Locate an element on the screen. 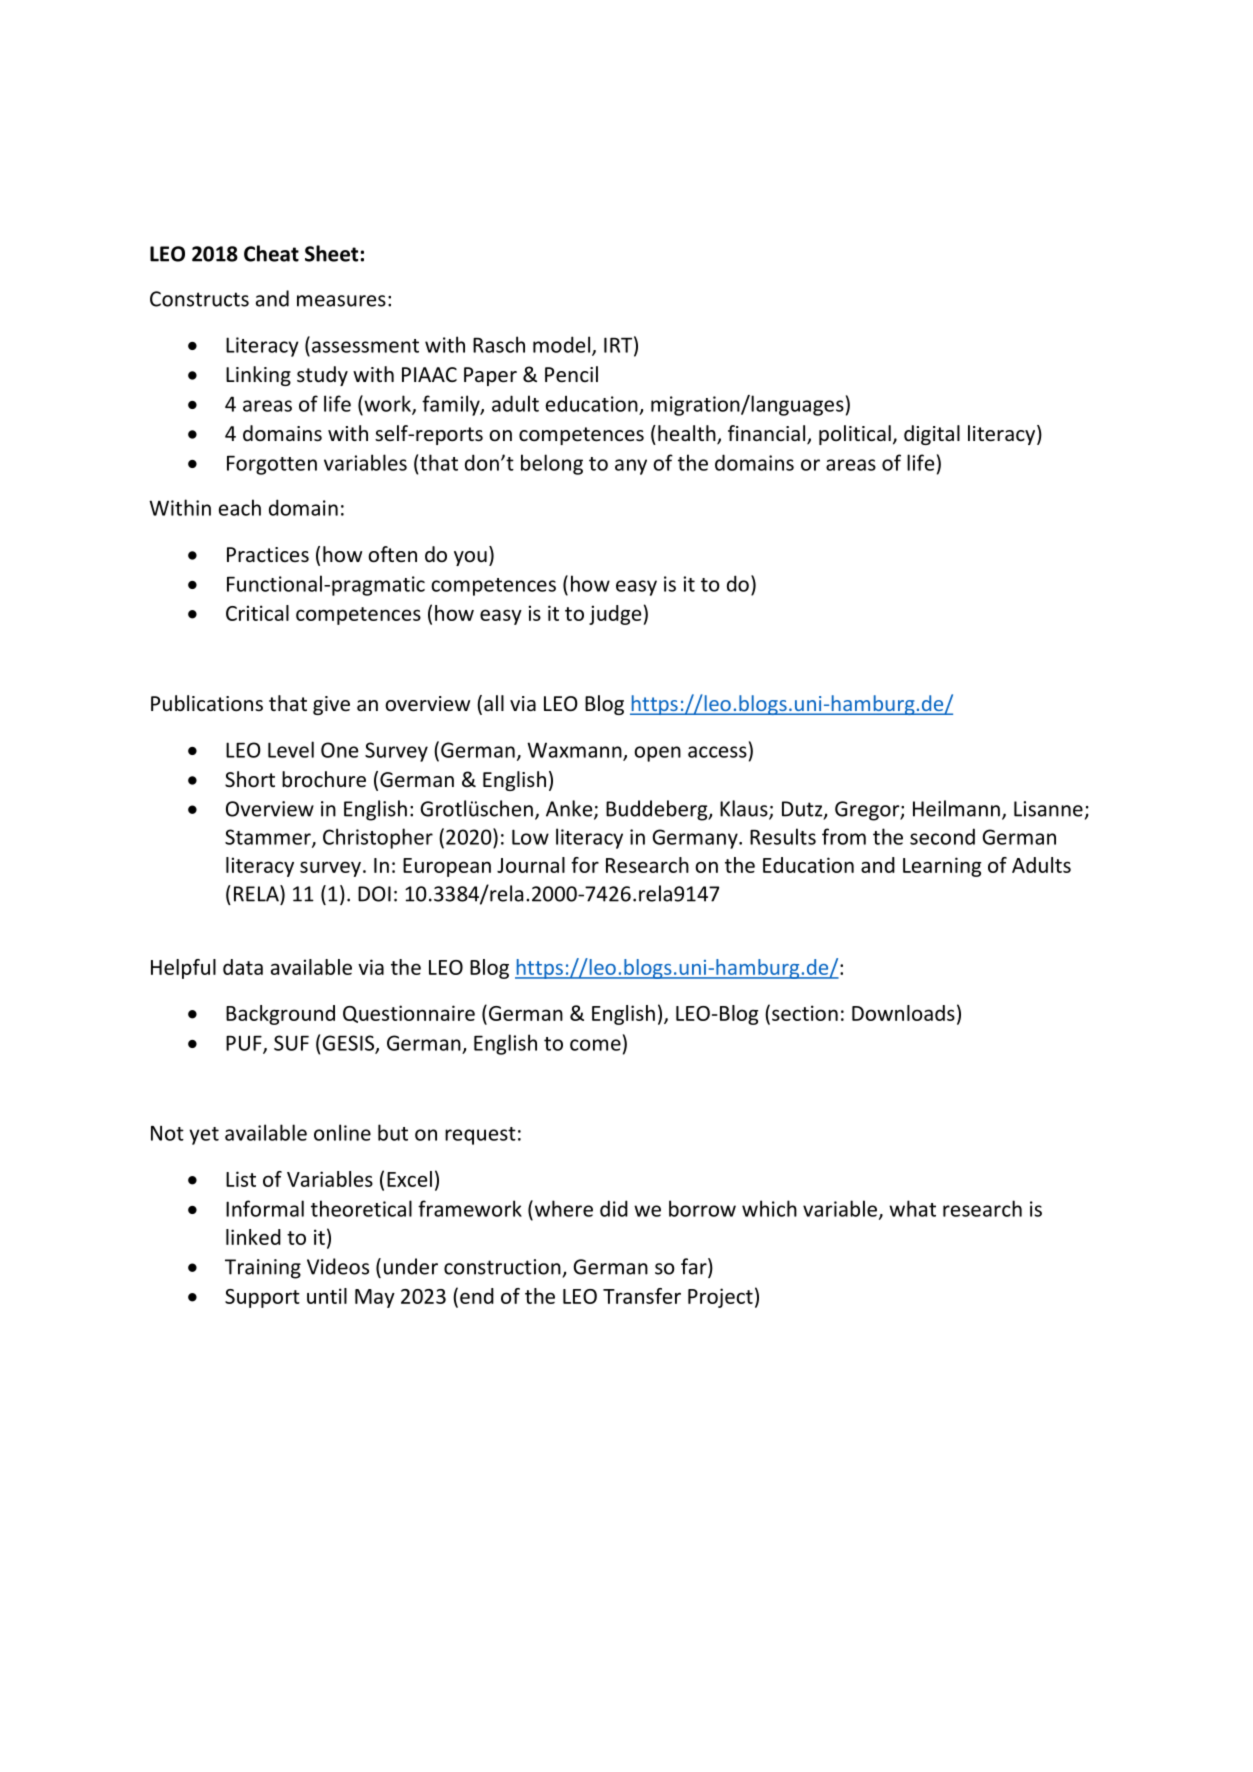 This screenshot has width=1253, height=1772. section is located at coordinates (805, 1013).
